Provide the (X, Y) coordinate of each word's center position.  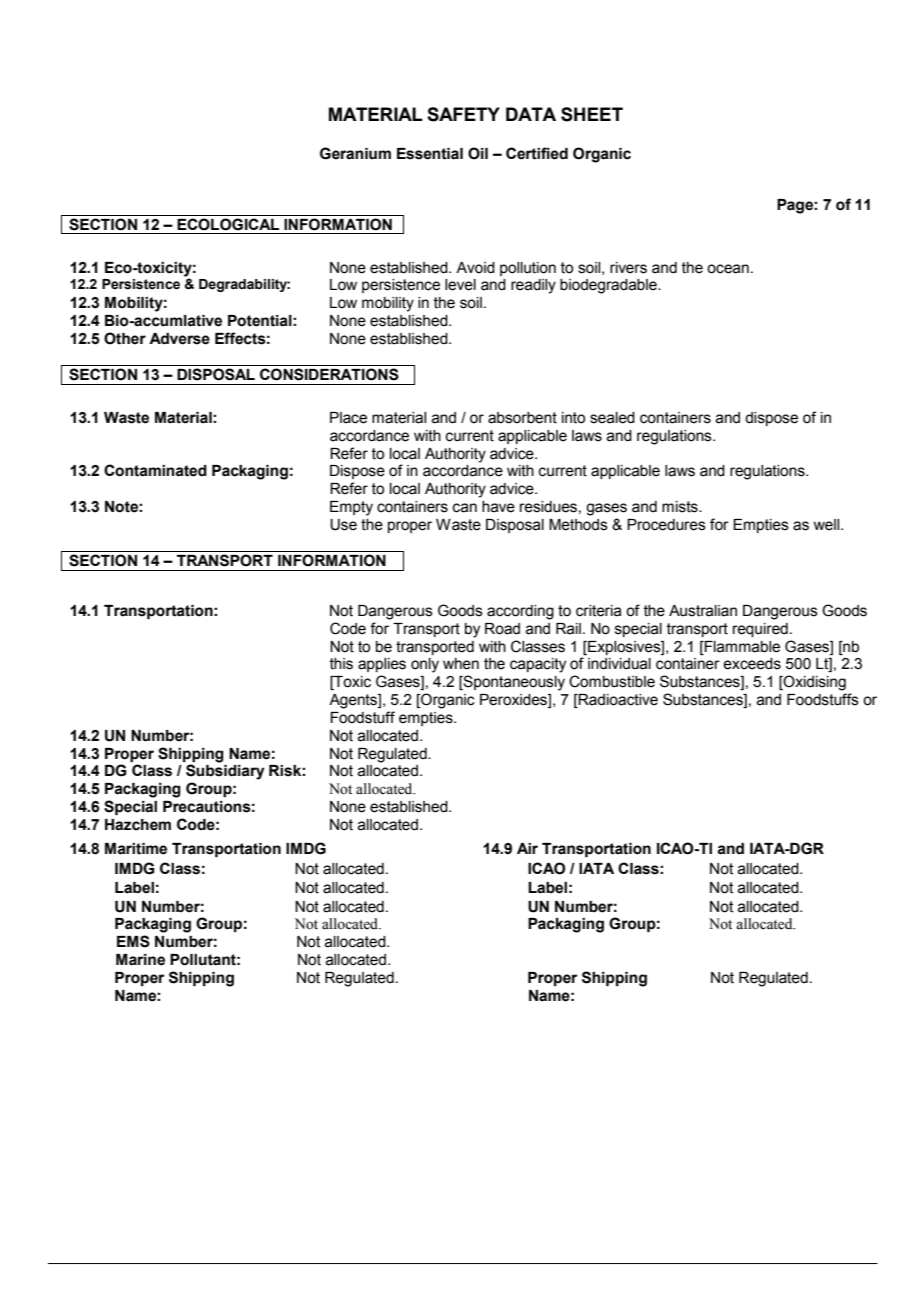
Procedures (666, 525)
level (460, 285)
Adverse (179, 339)
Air (527, 848)
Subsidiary (225, 772)
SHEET (592, 114)
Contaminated (155, 470)
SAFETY (463, 114)
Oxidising (814, 683)
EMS (133, 941)
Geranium (355, 153)
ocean (728, 269)
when (461, 664)
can (465, 508)
